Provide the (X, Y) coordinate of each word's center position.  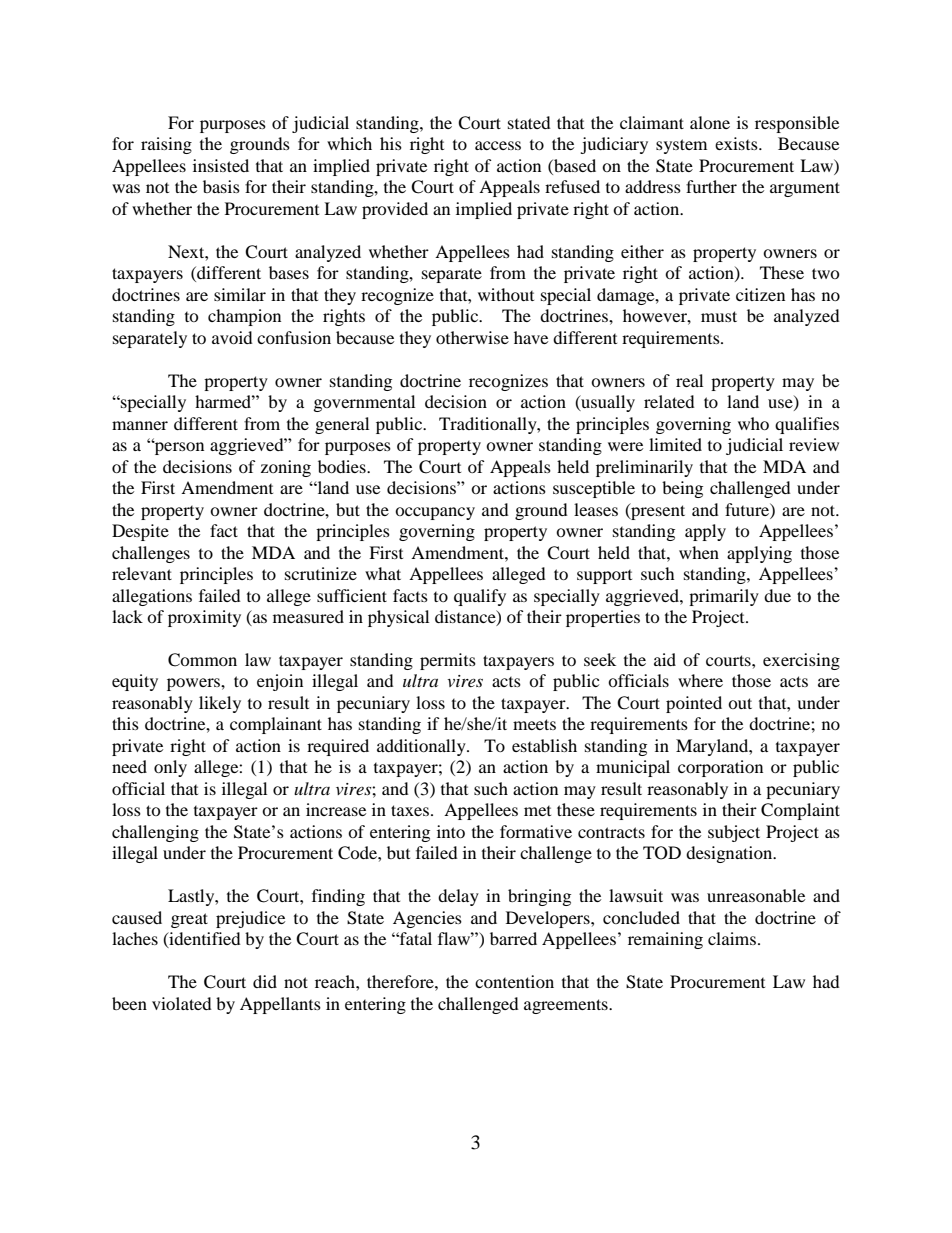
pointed (694, 704)
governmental (364, 403)
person (178, 448)
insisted (221, 165)
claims (732, 938)
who (753, 423)
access (498, 145)
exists (737, 143)
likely (220, 704)
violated (182, 1003)
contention (514, 981)
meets (534, 724)
